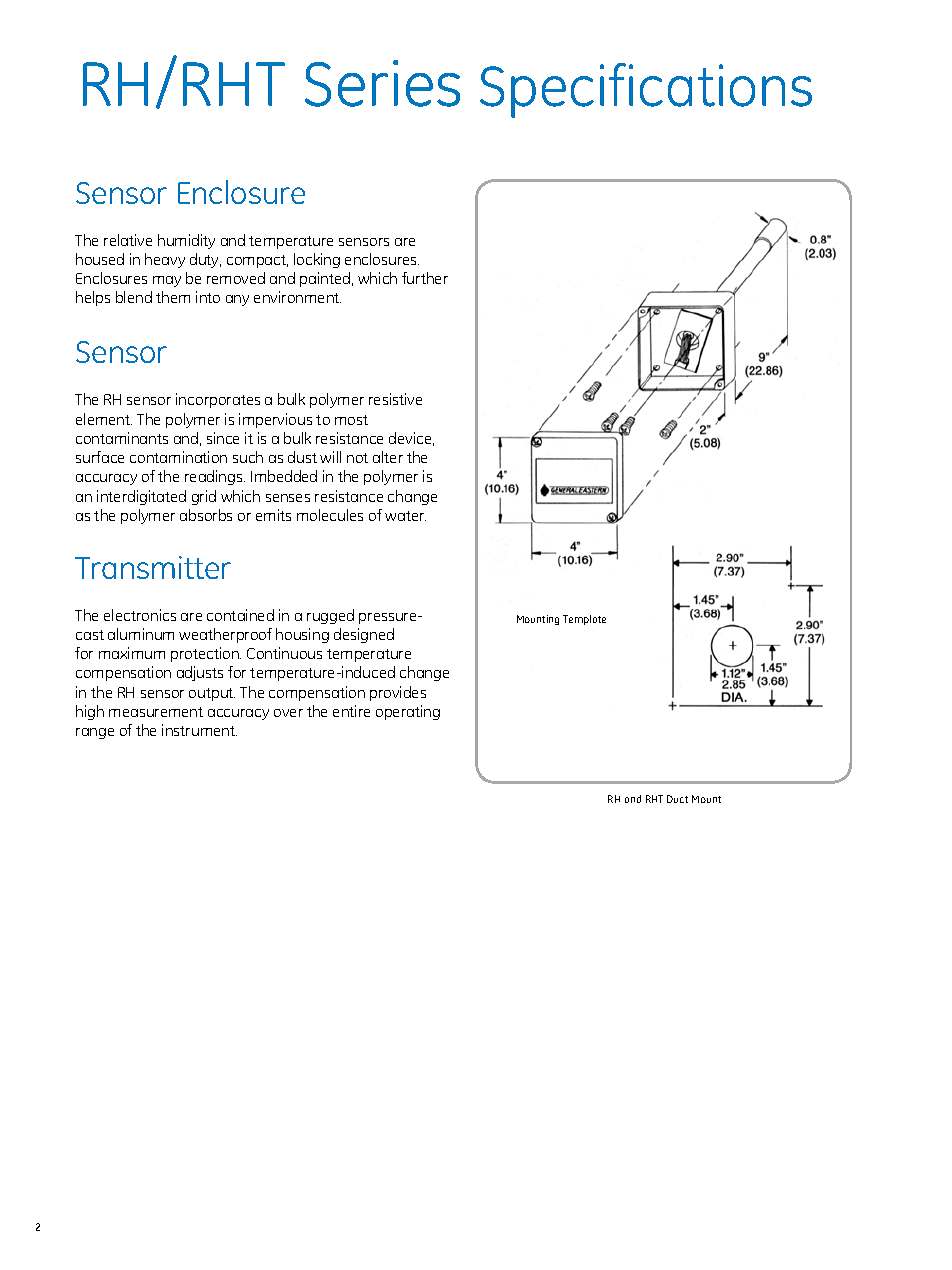  I want to click on further, so click(425, 278).
